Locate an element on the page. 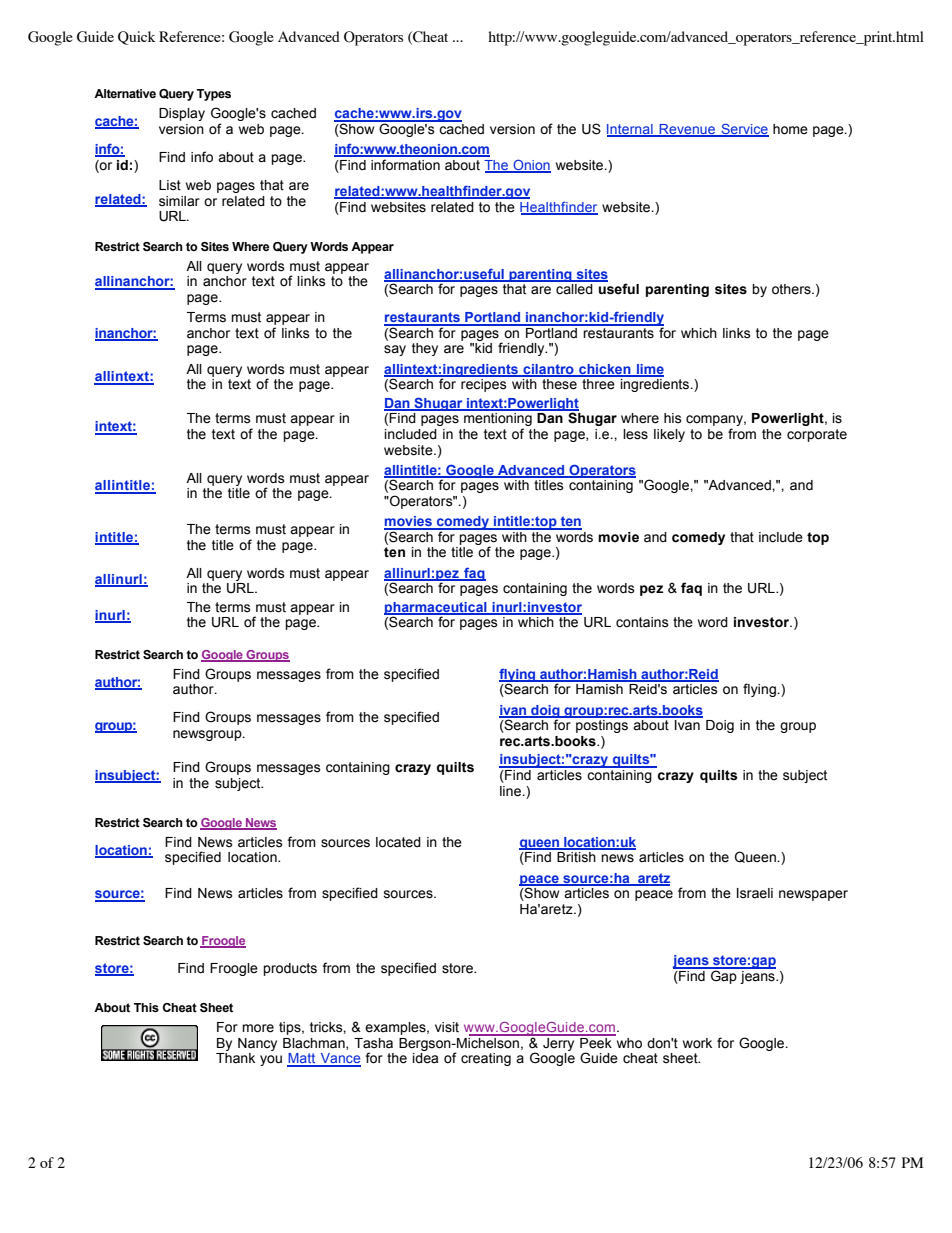 The image size is (952, 1233). Thank is located at coordinates (235, 1058).
